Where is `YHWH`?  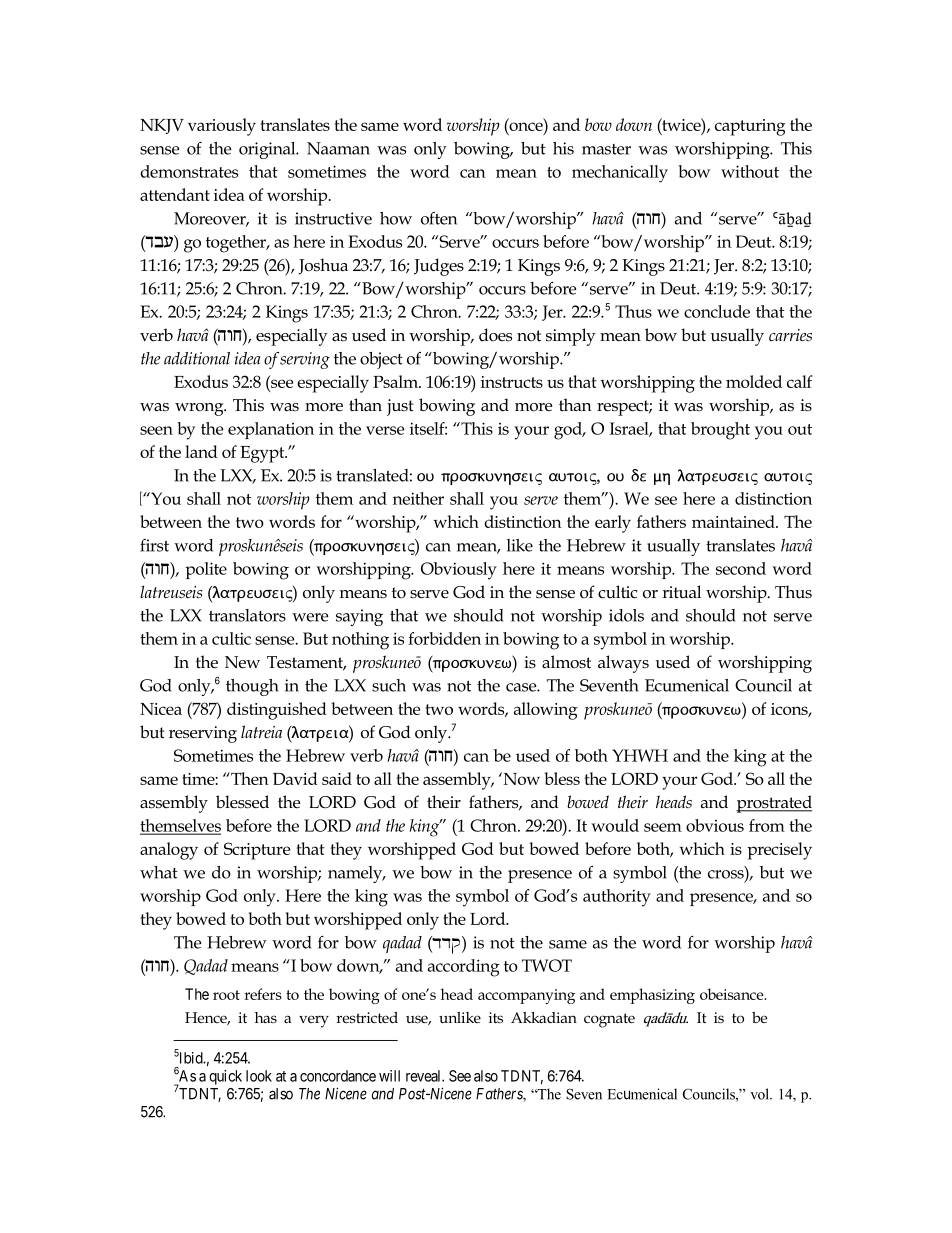
YHWH is located at coordinates (640, 755).
